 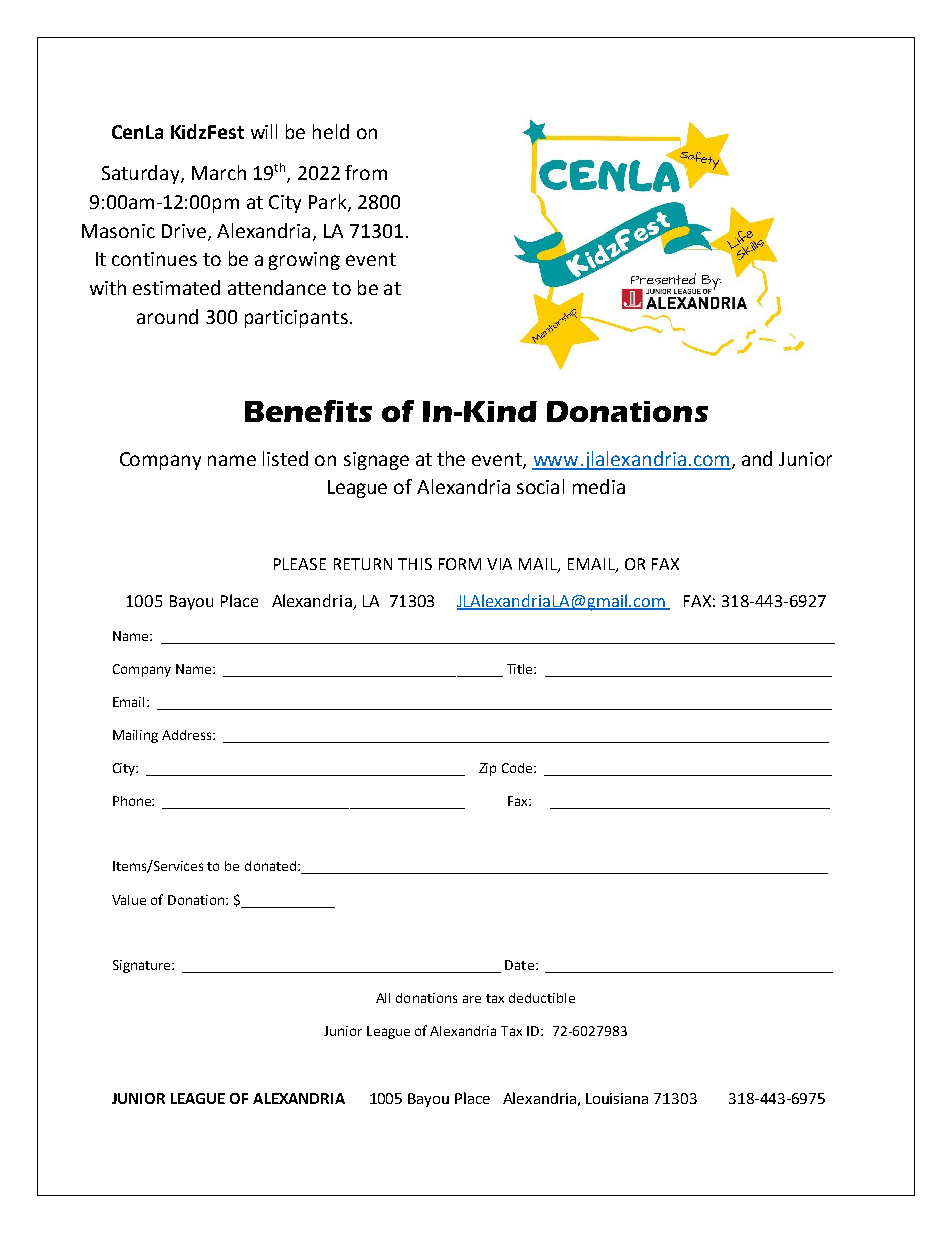 What do you see at coordinates (383, 998) in the page?
I see `All` at bounding box center [383, 998].
